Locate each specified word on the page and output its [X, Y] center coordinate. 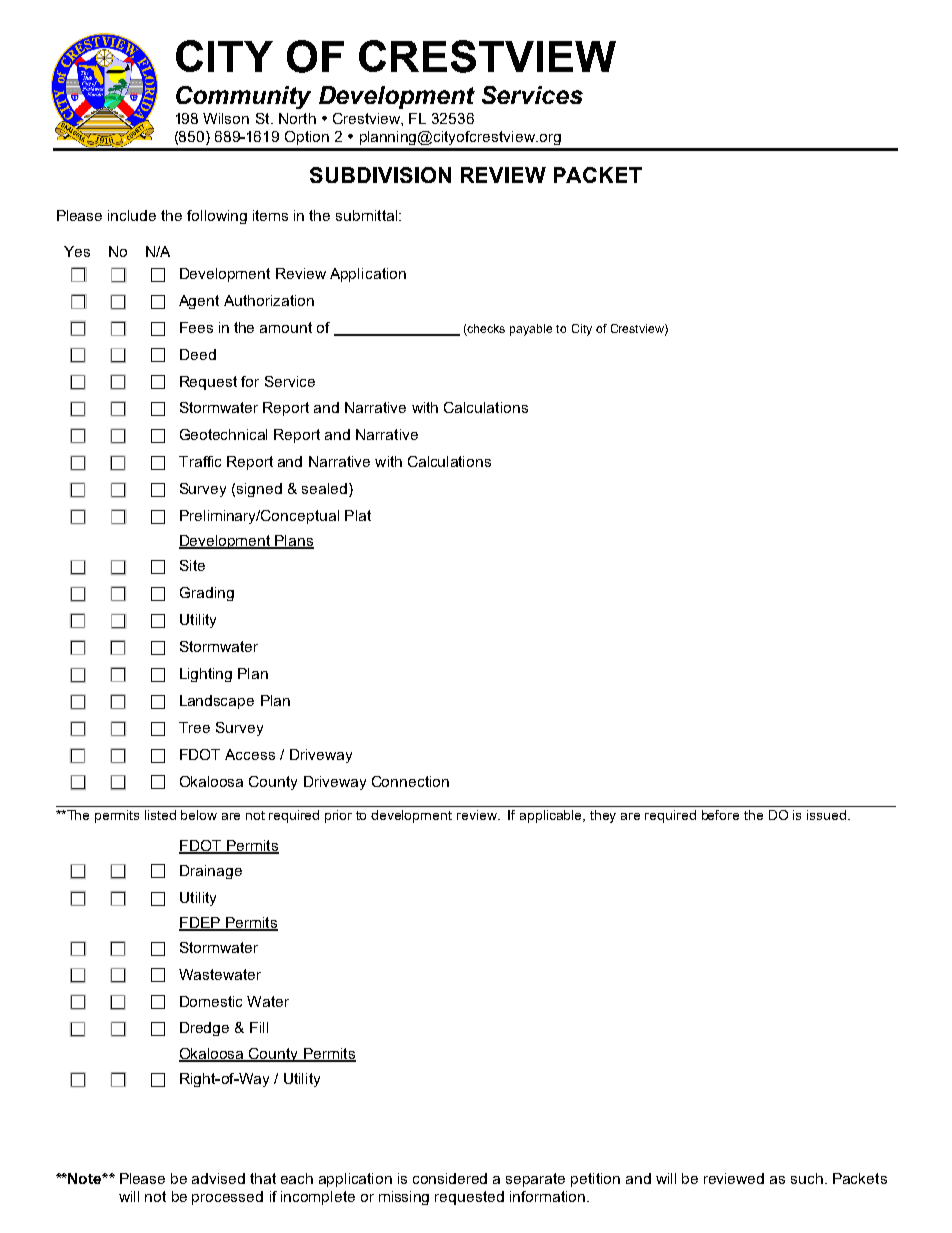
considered [450, 1178]
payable [531, 330]
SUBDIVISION [380, 175]
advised [218, 1178]
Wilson [226, 118]
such [807, 1178]
